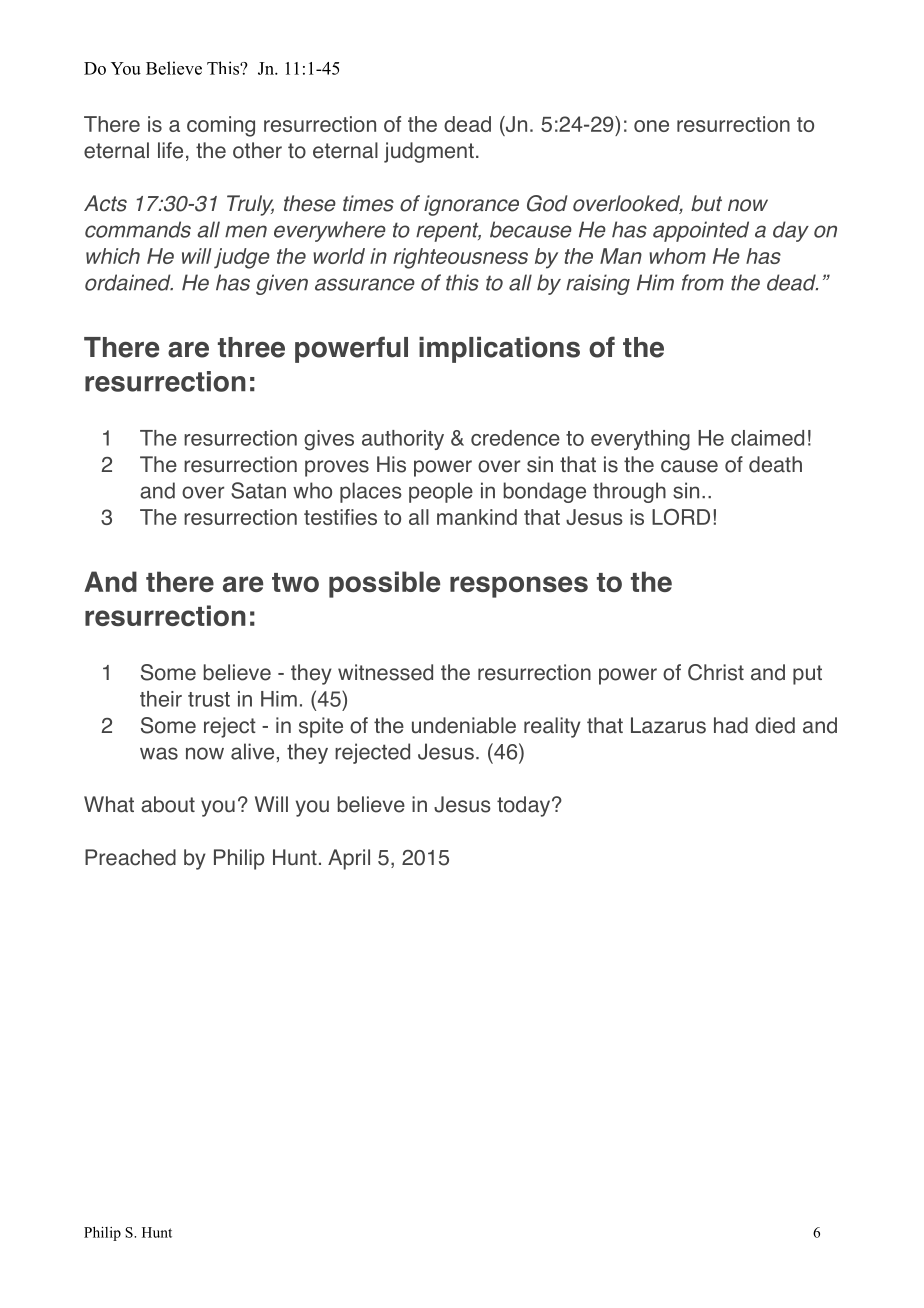 Image resolution: width=924 pixels, height=1308 pixels. I want to click on claimed, so click(767, 438).
